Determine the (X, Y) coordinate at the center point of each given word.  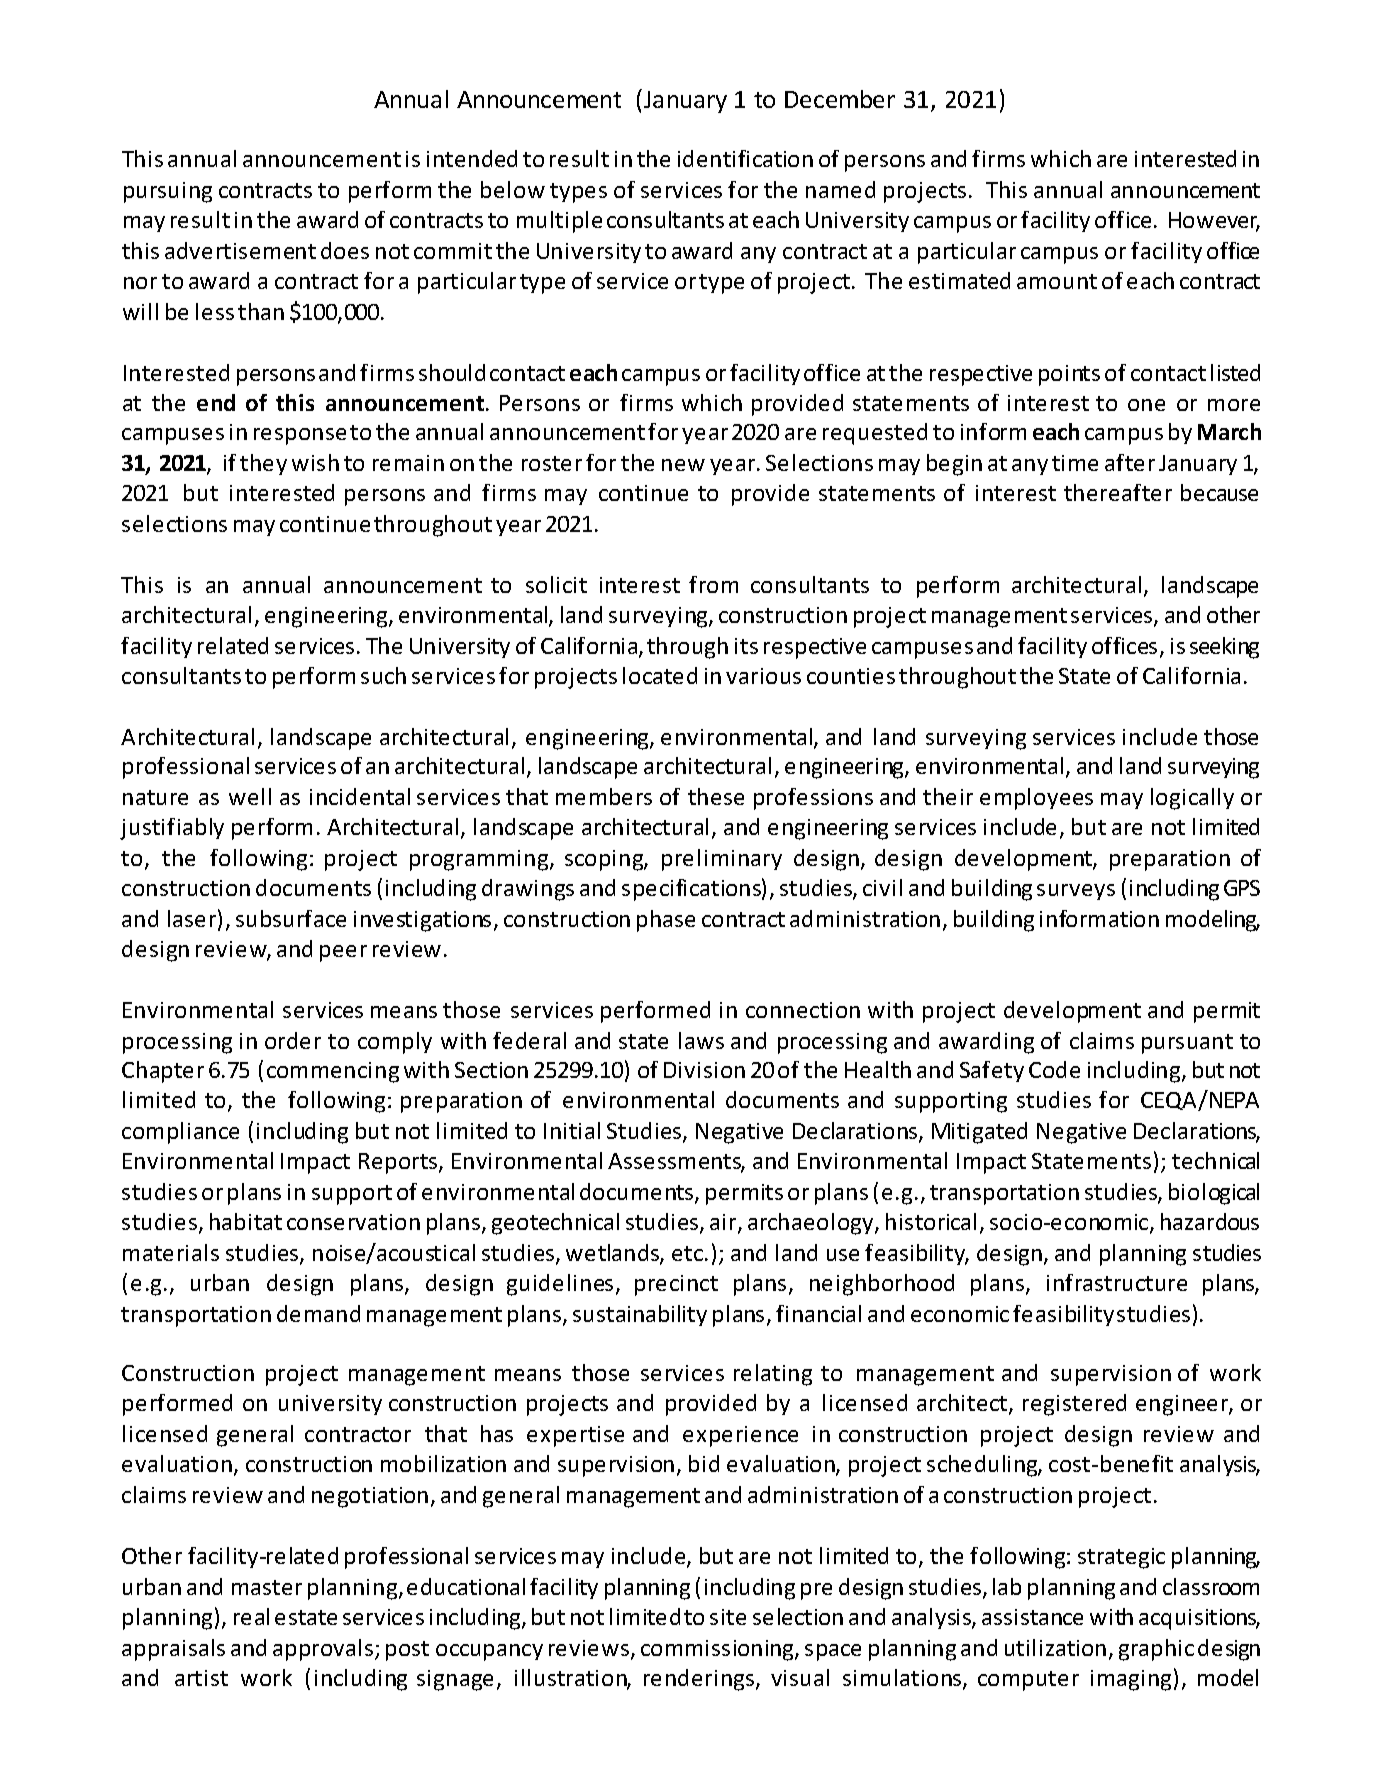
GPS (1242, 888)
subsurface (291, 918)
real (251, 1616)
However (1214, 222)
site (728, 1617)
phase (666, 921)
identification (745, 158)
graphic (1156, 1650)
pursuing (168, 192)
